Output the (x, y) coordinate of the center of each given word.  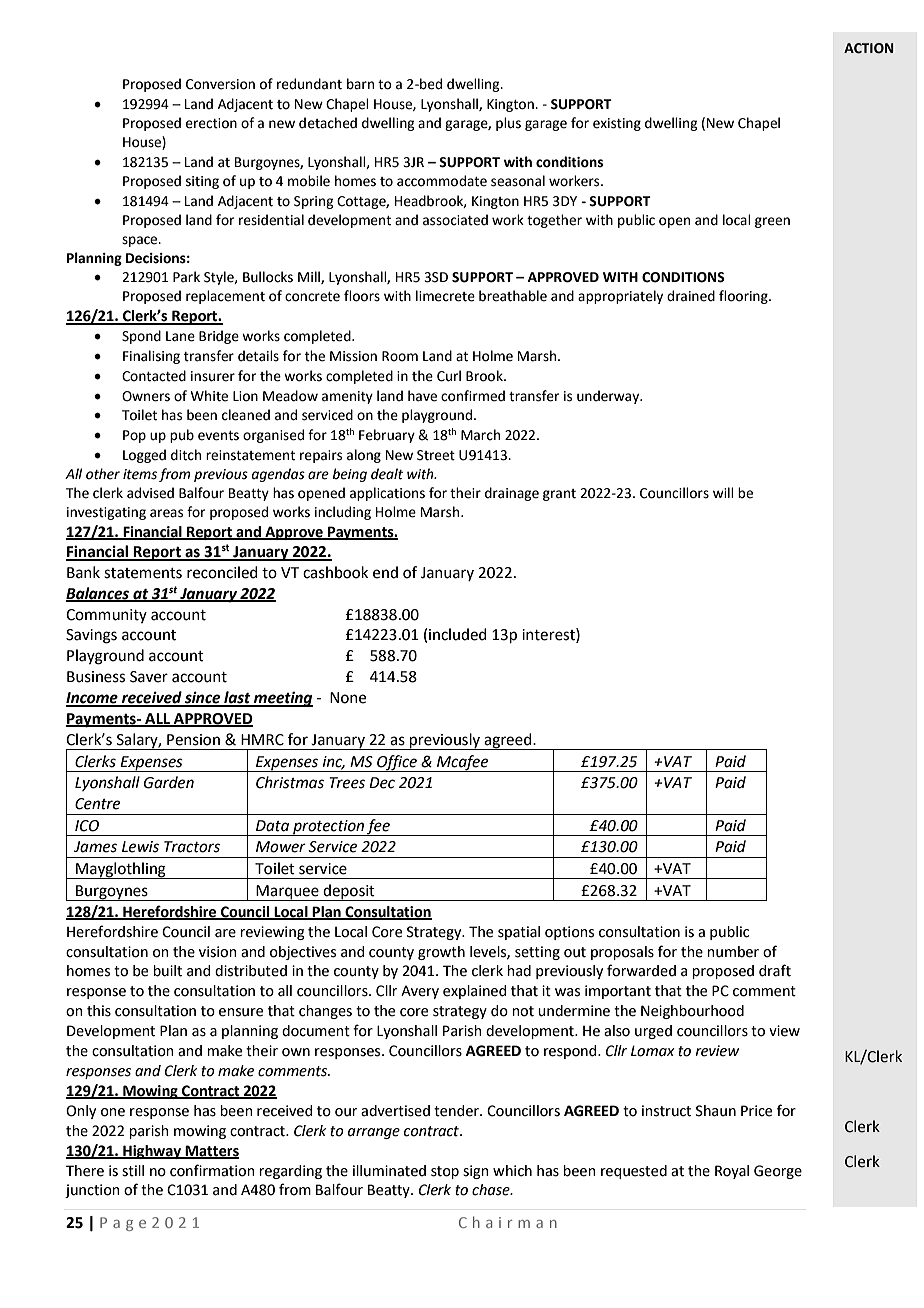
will (723, 492)
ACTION (869, 48)
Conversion (220, 84)
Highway (152, 1152)
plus (508, 124)
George (778, 1172)
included (458, 634)
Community (106, 616)
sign (476, 1172)
